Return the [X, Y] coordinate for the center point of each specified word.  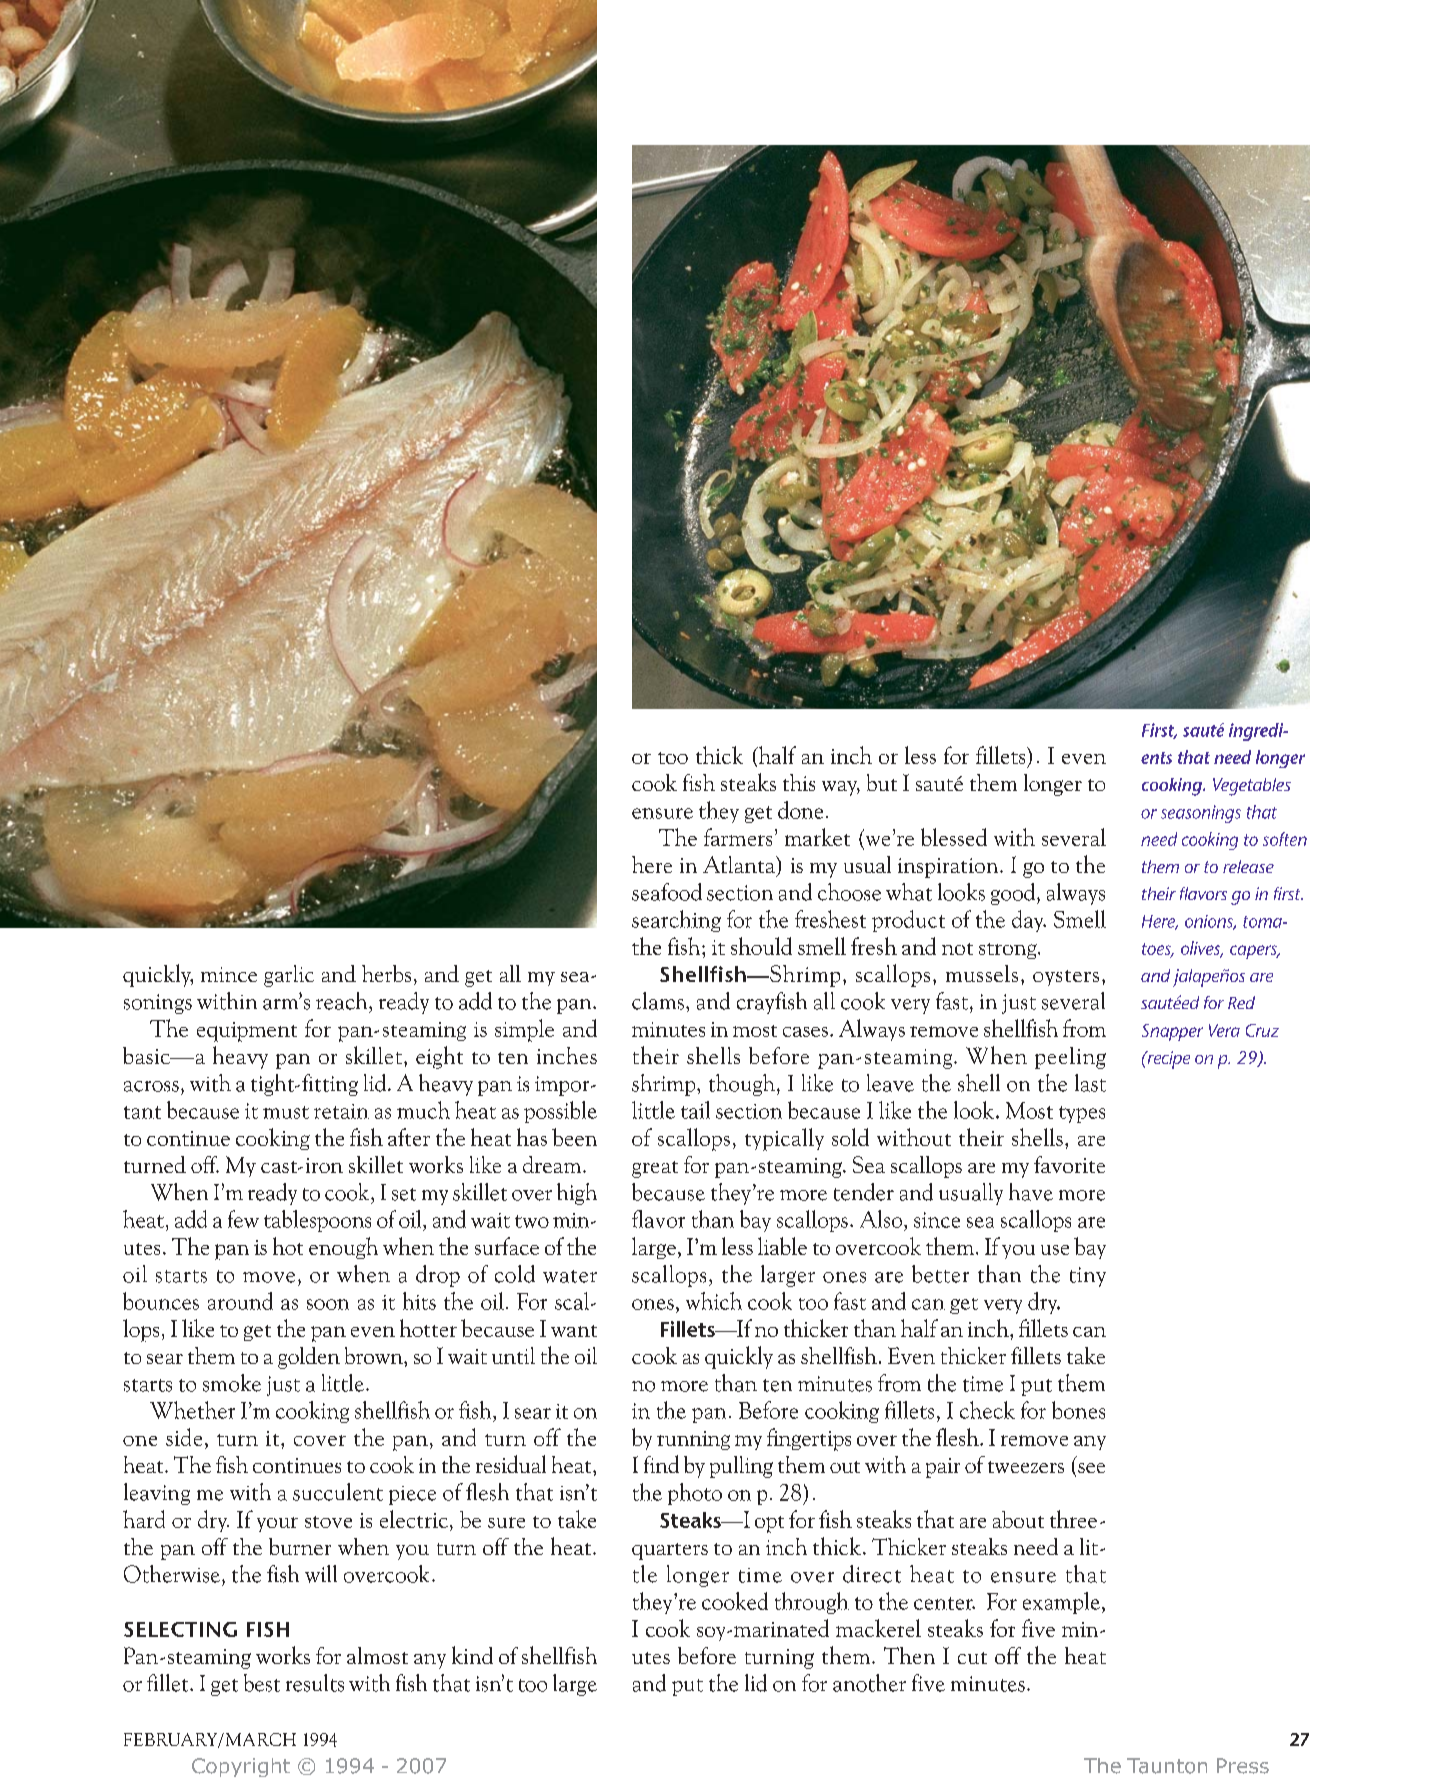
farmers [738, 837]
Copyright [241, 1767]
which [714, 1301]
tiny [1088, 1277]
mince [229, 974]
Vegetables [1252, 787]
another [869, 1683]
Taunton [1167, 1766]
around [240, 1301]
